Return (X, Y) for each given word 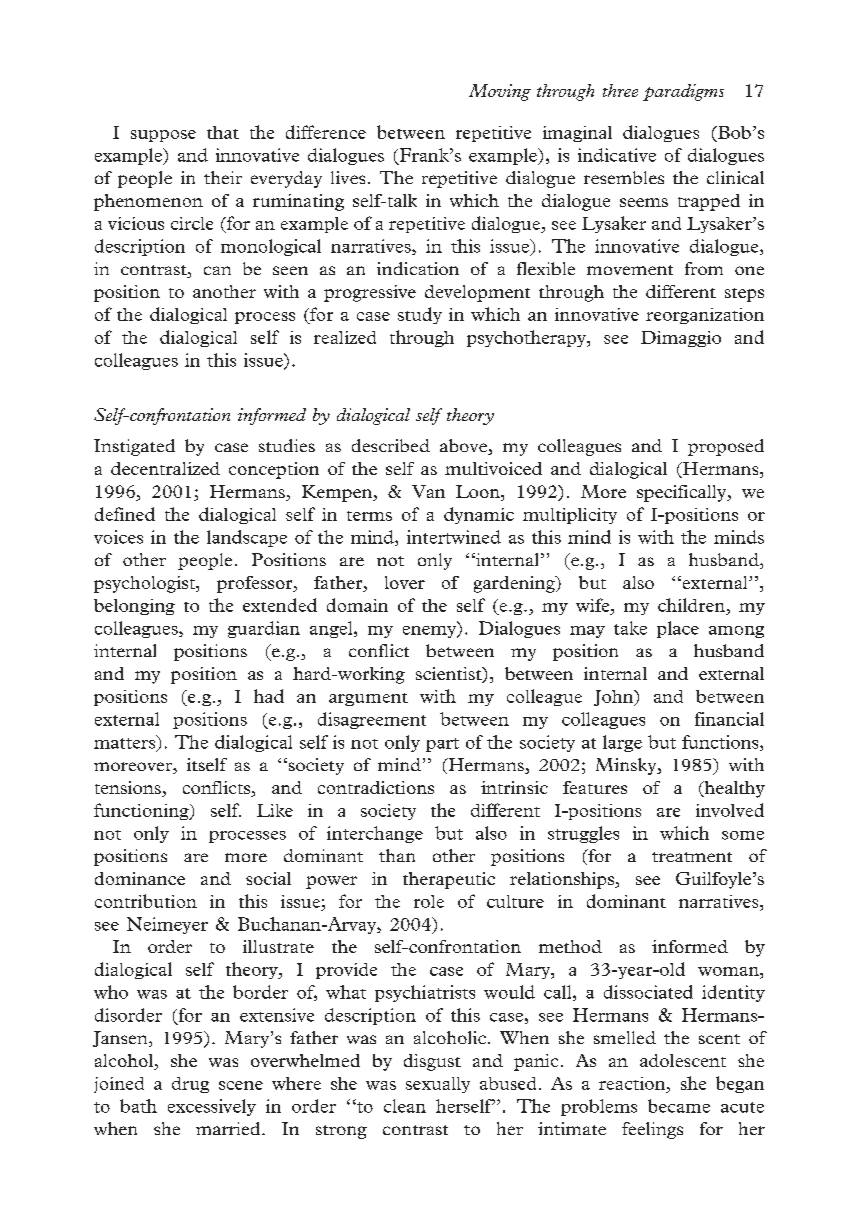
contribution (146, 901)
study (420, 315)
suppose (163, 136)
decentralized (165, 468)
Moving (500, 92)
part (442, 745)
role (429, 901)
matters (124, 743)
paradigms (683, 92)
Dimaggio (681, 339)
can (217, 270)
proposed (726, 447)
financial (729, 719)
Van (428, 491)
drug (190, 1085)
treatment (692, 857)
